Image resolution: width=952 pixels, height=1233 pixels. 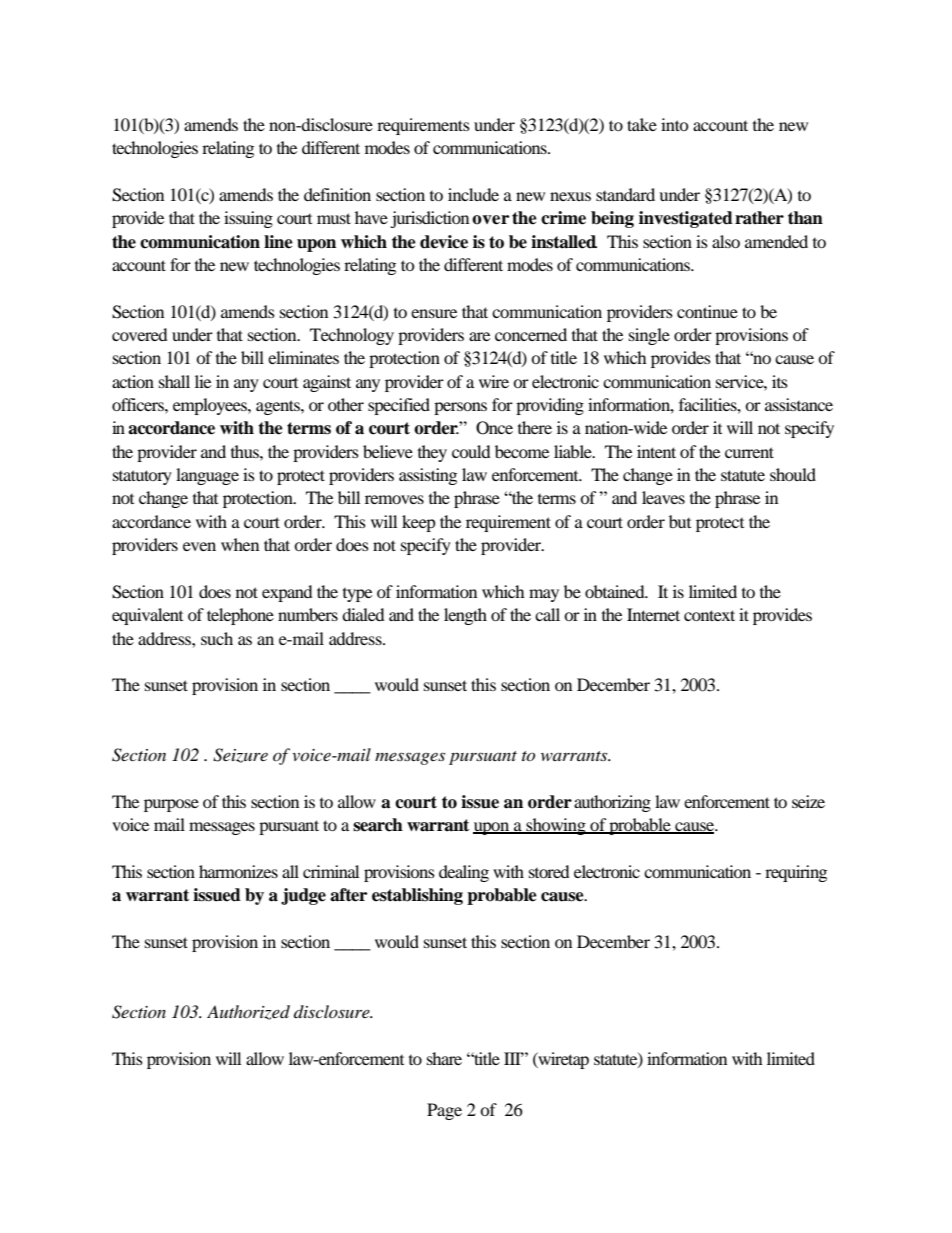 What do you see at coordinates (248, 219) in the screenshot?
I see `issuing` at bounding box center [248, 219].
